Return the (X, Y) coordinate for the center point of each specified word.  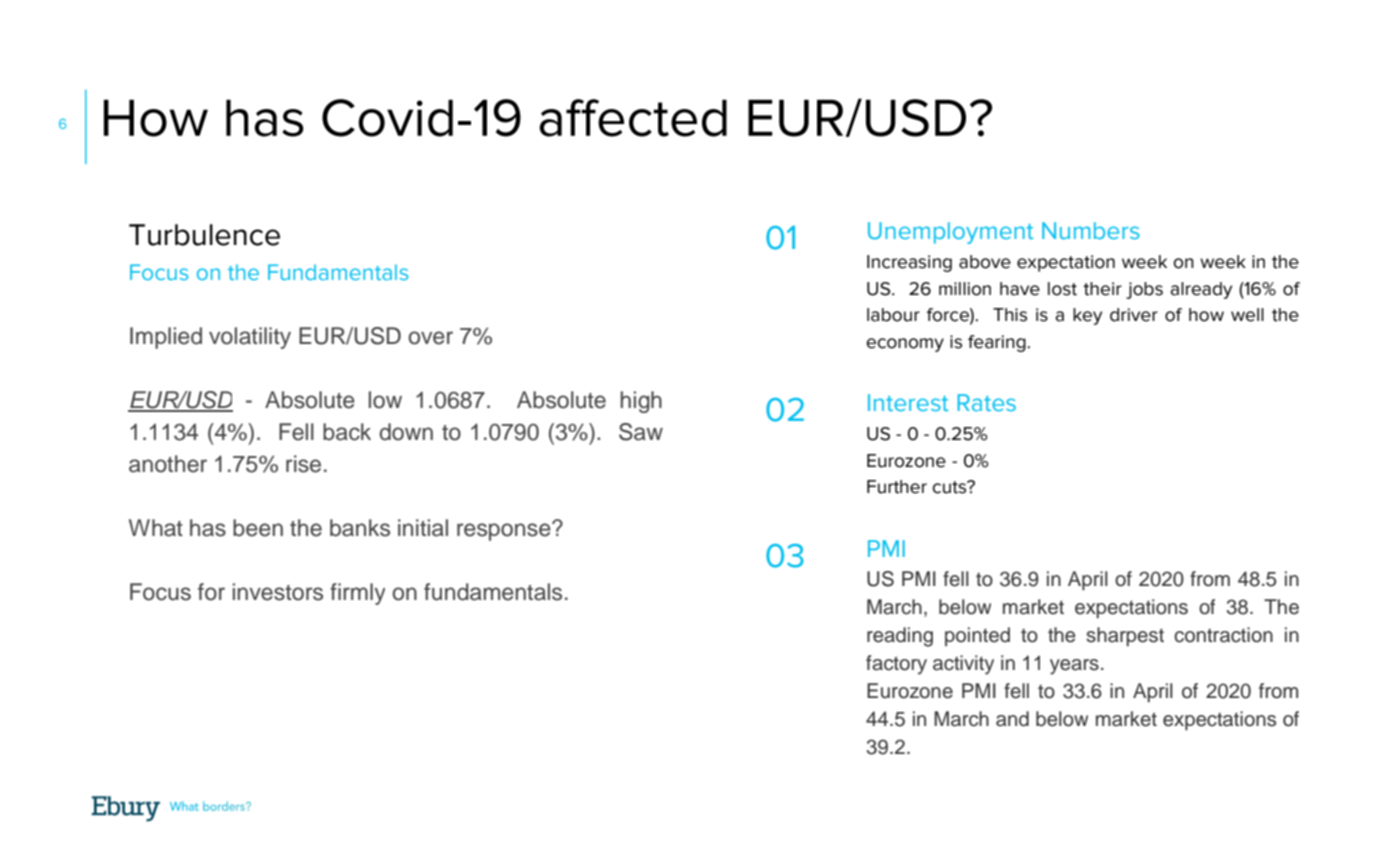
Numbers (1091, 230)
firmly (357, 594)
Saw (641, 432)
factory (896, 665)
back (347, 432)
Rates (987, 402)
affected (633, 118)
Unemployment (950, 233)
